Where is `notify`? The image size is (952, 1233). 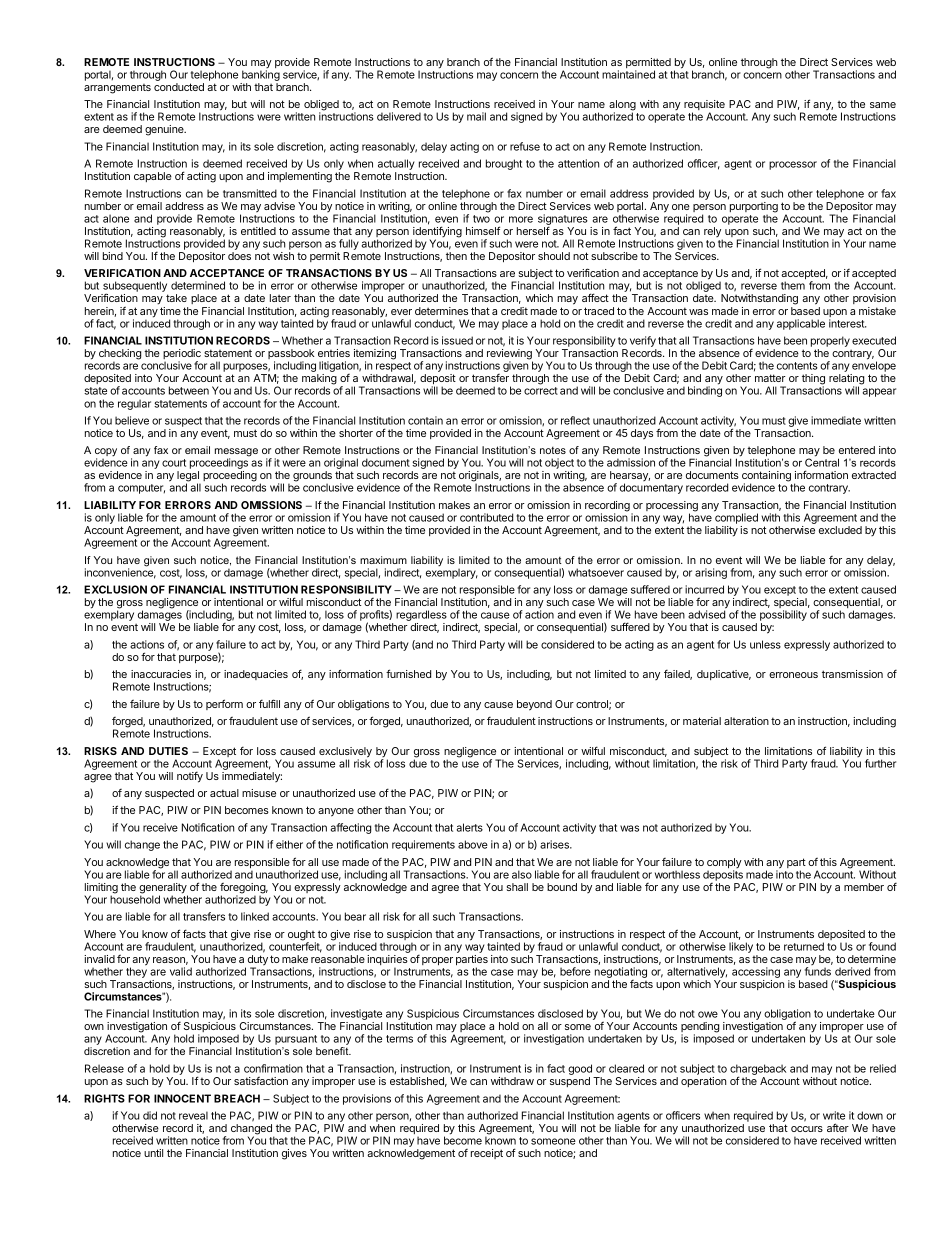 notify is located at coordinates (190, 777).
